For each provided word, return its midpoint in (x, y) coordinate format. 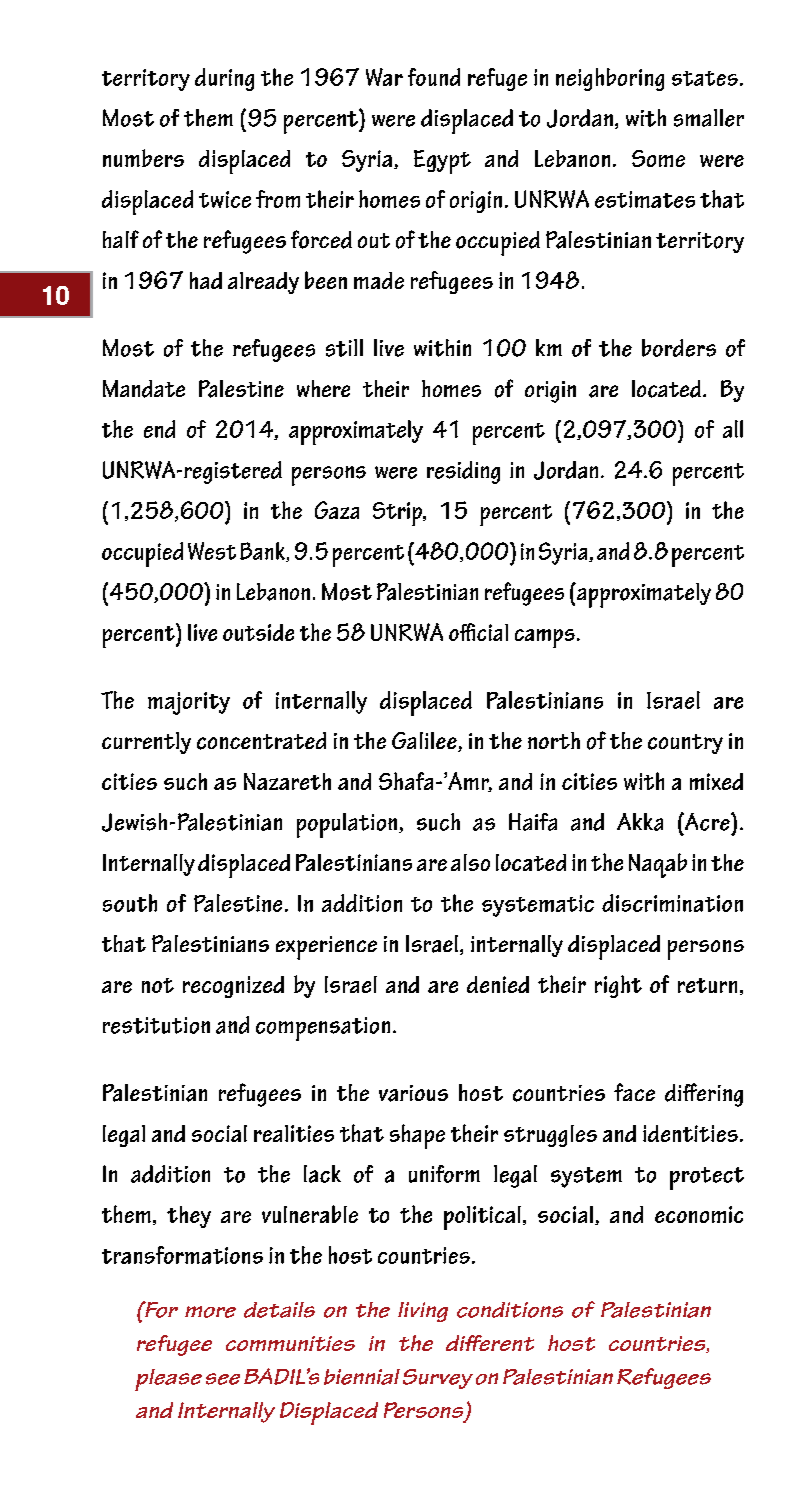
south (130, 903)
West (212, 551)
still (344, 348)
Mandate (144, 389)
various (413, 1093)
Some (658, 158)
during (224, 79)
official (478, 632)
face (634, 1092)
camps (545, 638)
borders (679, 348)
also (470, 862)
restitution (156, 1025)
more (210, 1312)
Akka (640, 822)
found (434, 77)
